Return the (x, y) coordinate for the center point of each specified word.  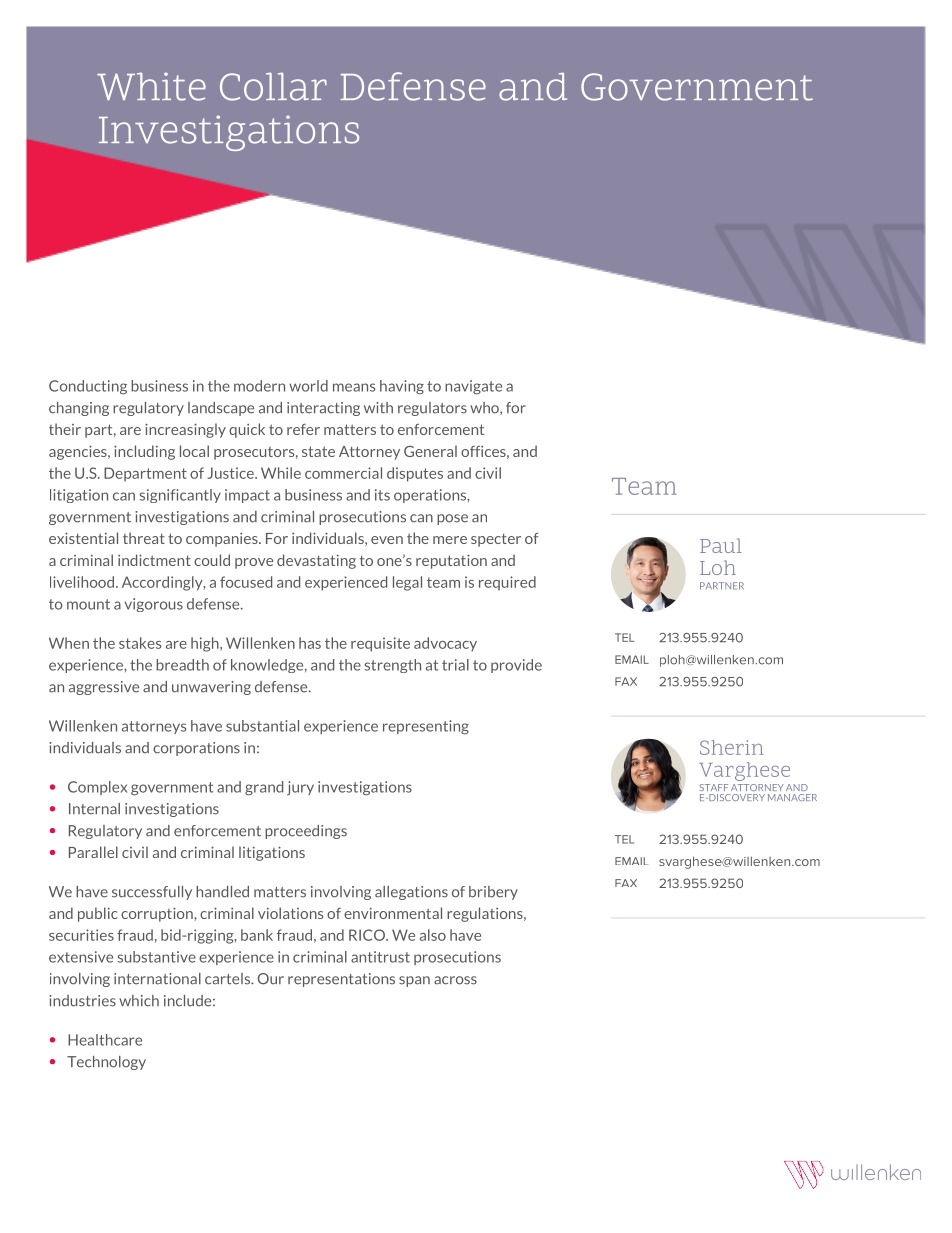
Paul (720, 545)
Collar (273, 86)
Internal (94, 809)
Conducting (88, 387)
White (151, 86)
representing (426, 727)
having (402, 387)
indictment (154, 560)
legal (407, 583)
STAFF (714, 787)
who (485, 408)
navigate (473, 387)
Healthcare (105, 1040)
